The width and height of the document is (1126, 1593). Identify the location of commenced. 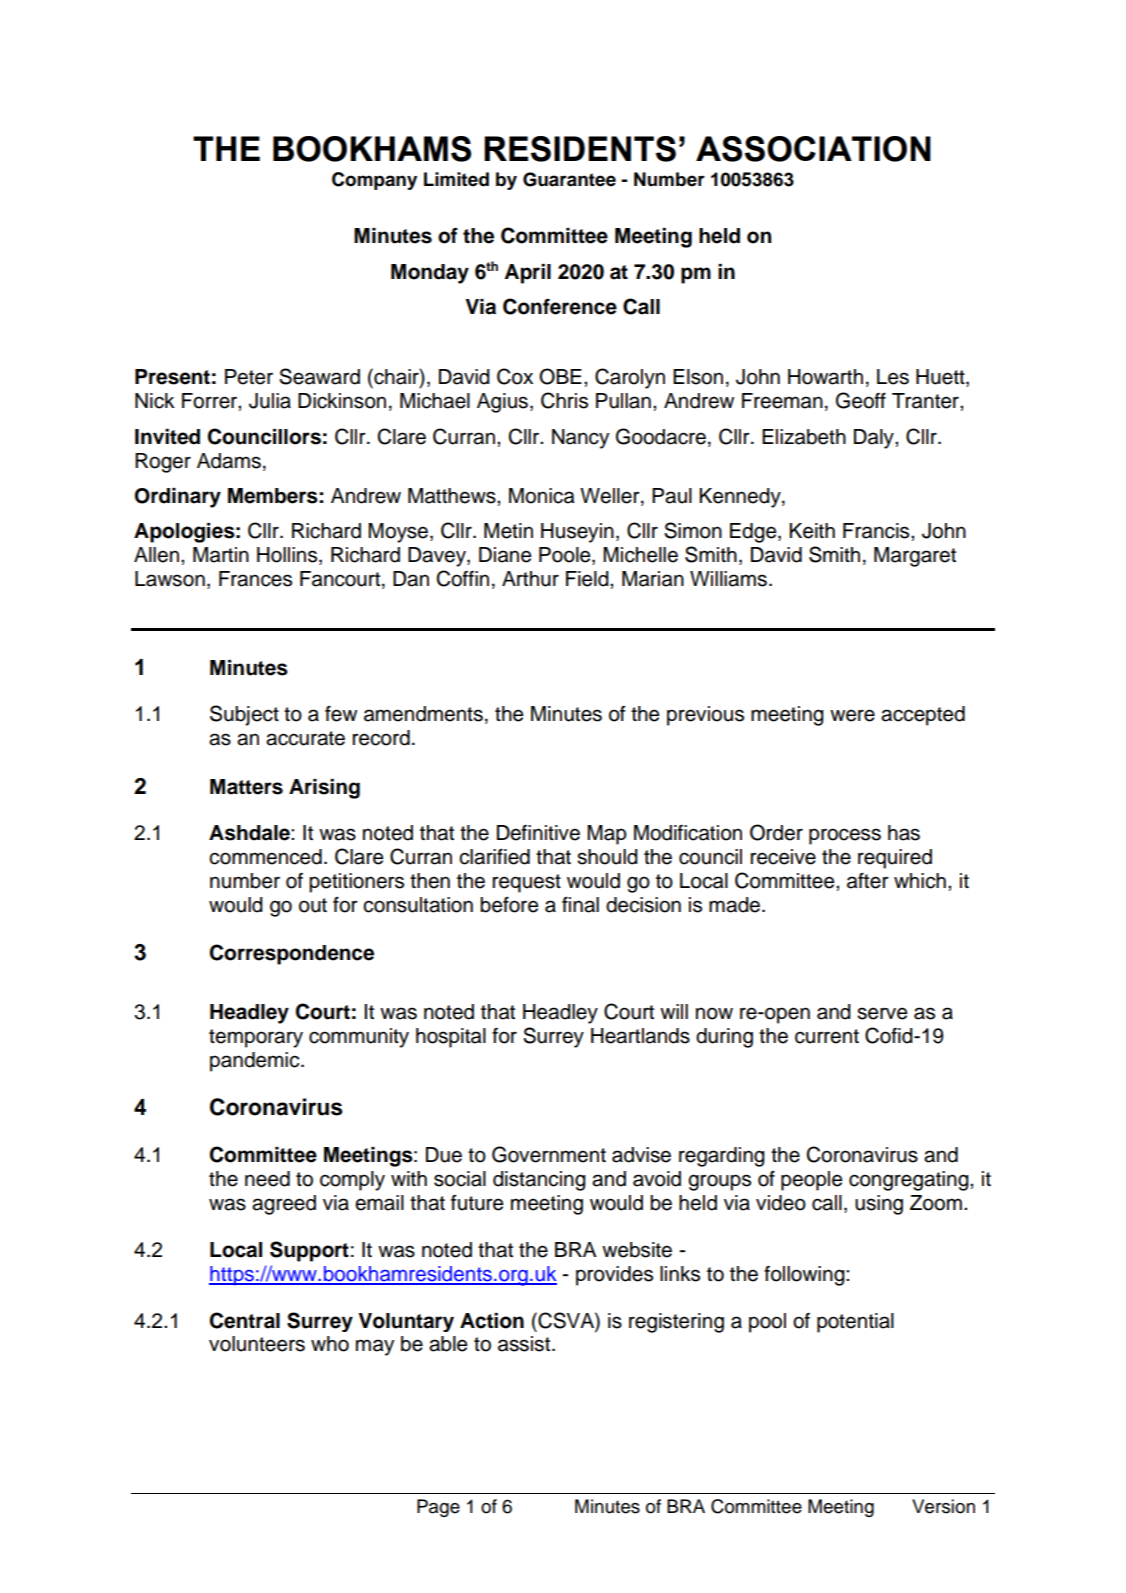
(265, 857).
